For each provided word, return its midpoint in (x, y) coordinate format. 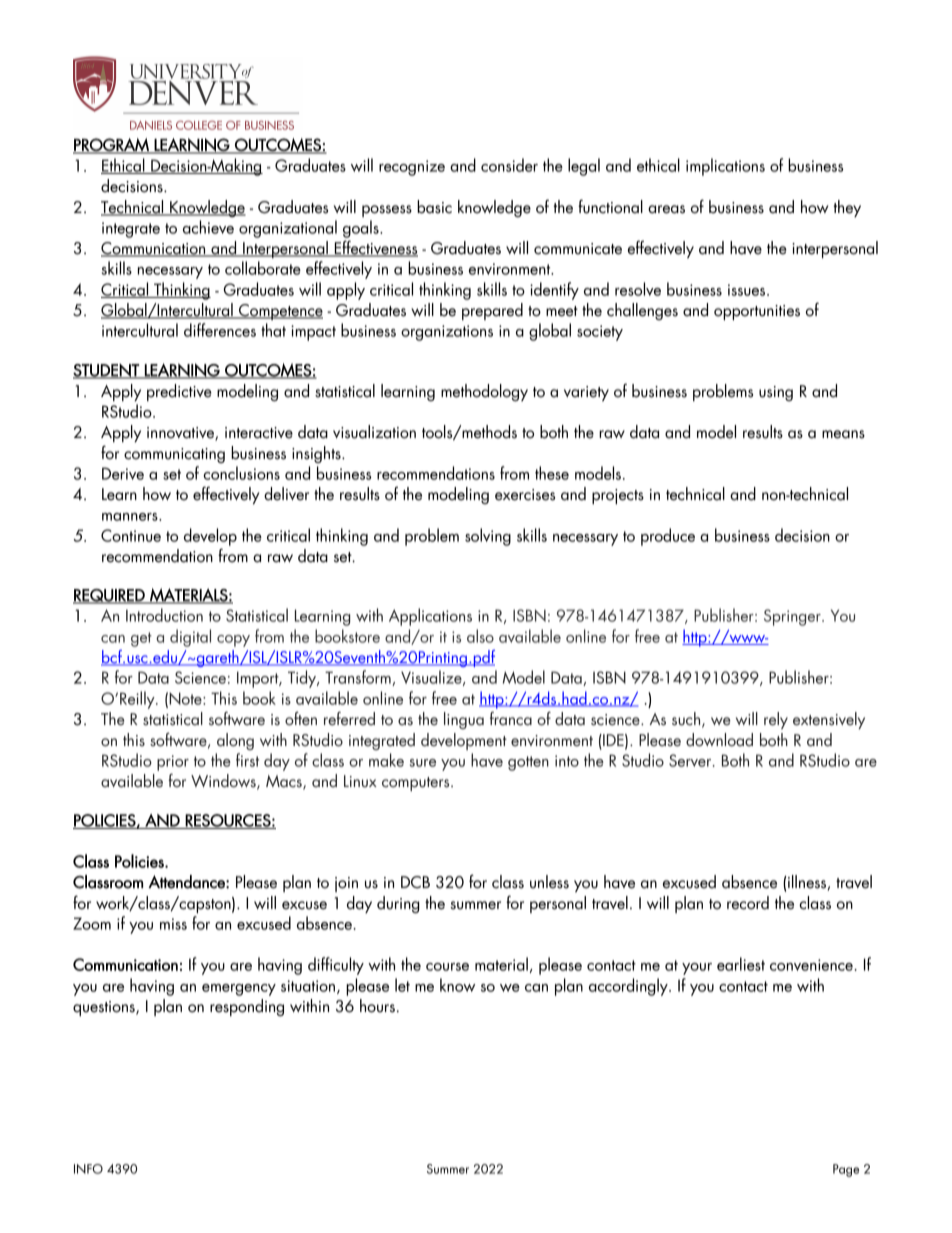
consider (509, 165)
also (480, 636)
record (748, 903)
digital (190, 638)
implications (725, 167)
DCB (415, 882)
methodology (484, 392)
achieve (208, 227)
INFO (88, 1169)
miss (173, 924)
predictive (179, 392)
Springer (793, 617)
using (776, 393)
